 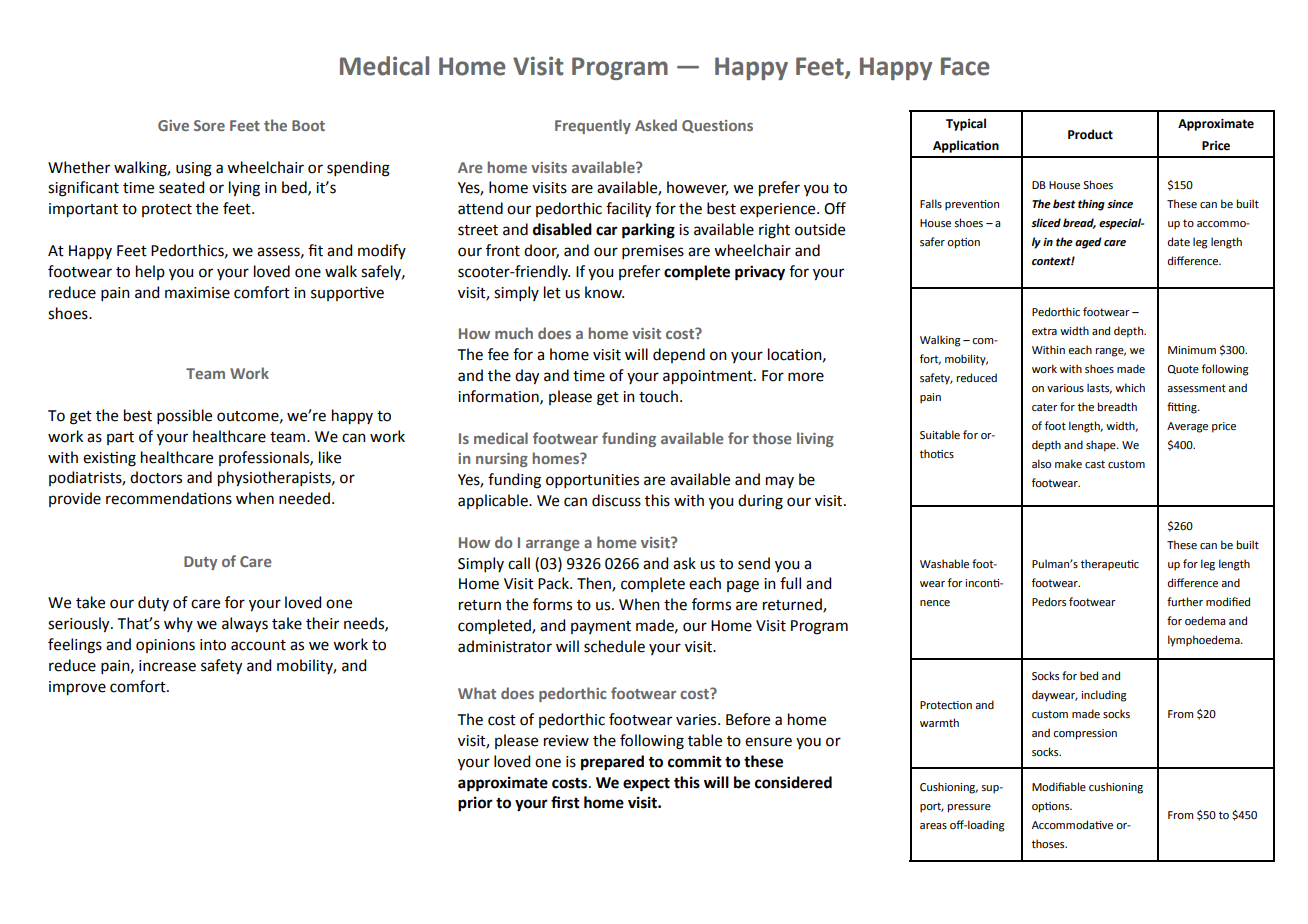 What do you see at coordinates (646, 785) in the screenshot?
I see `expect` at bounding box center [646, 785].
